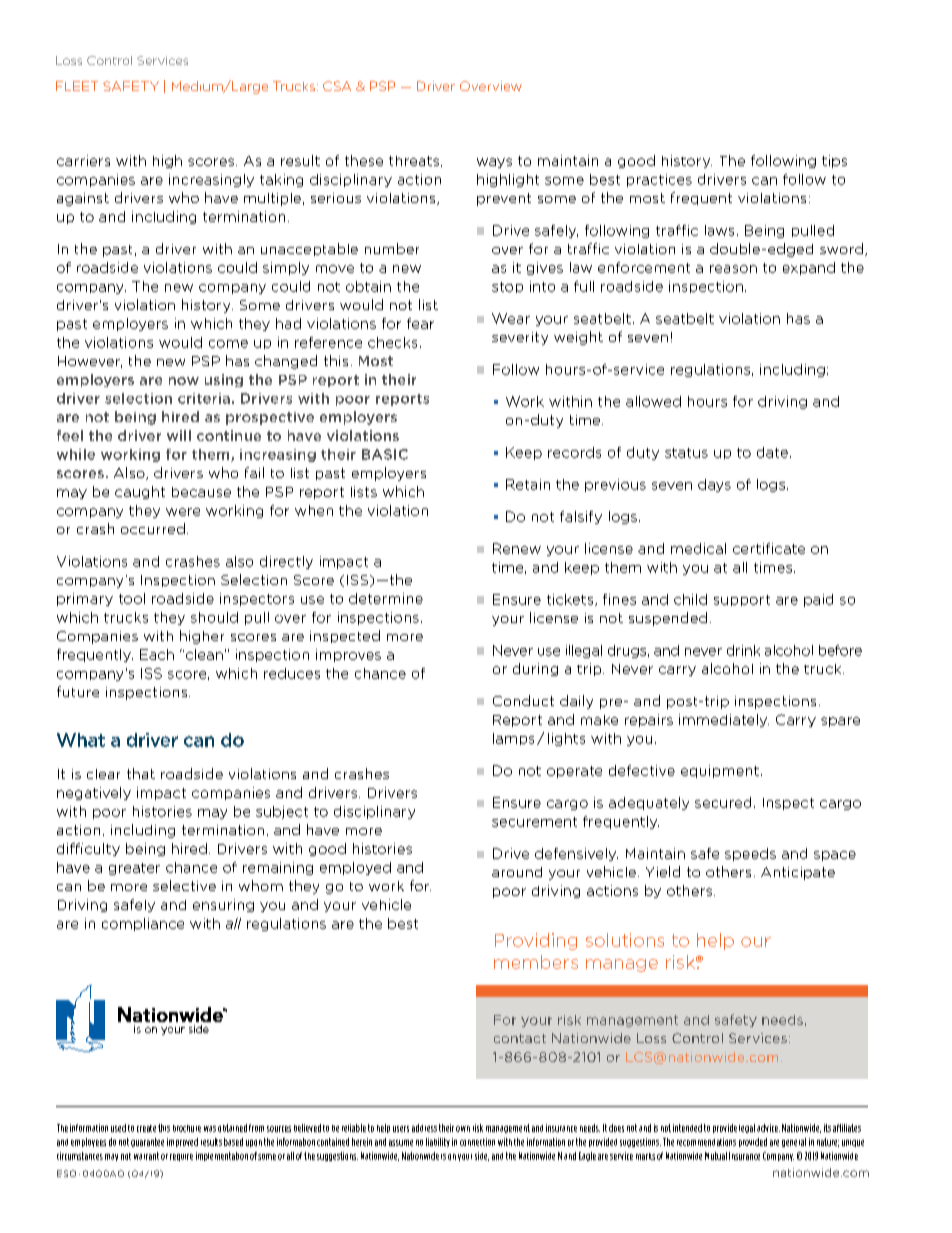  What do you see at coordinates (723, 802) in the screenshot?
I see `secured` at bounding box center [723, 802].
